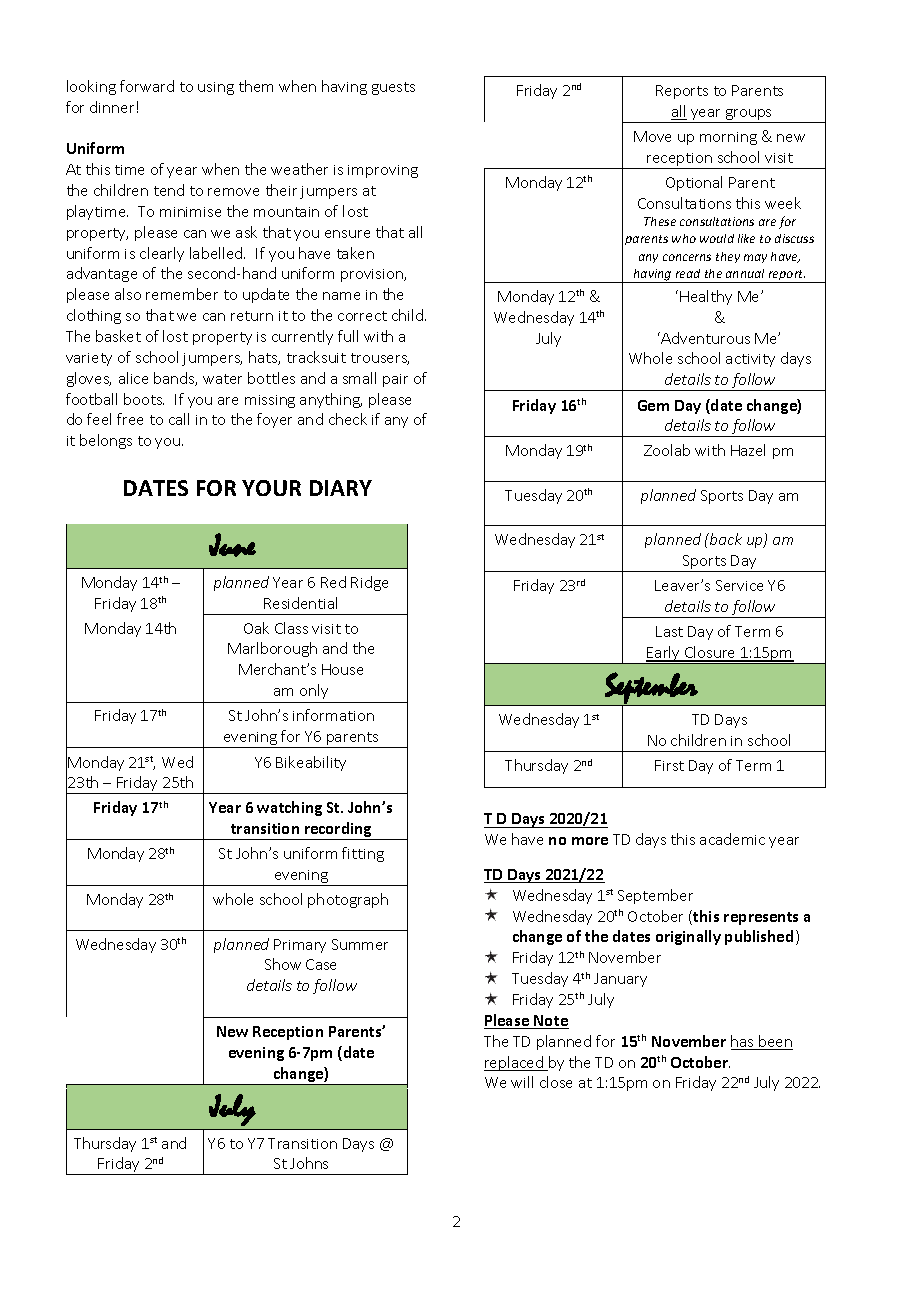 This document has height=1308, width=924. Describe the element at coordinates (515, 1063) in the document. I see `replaced` at that location.
